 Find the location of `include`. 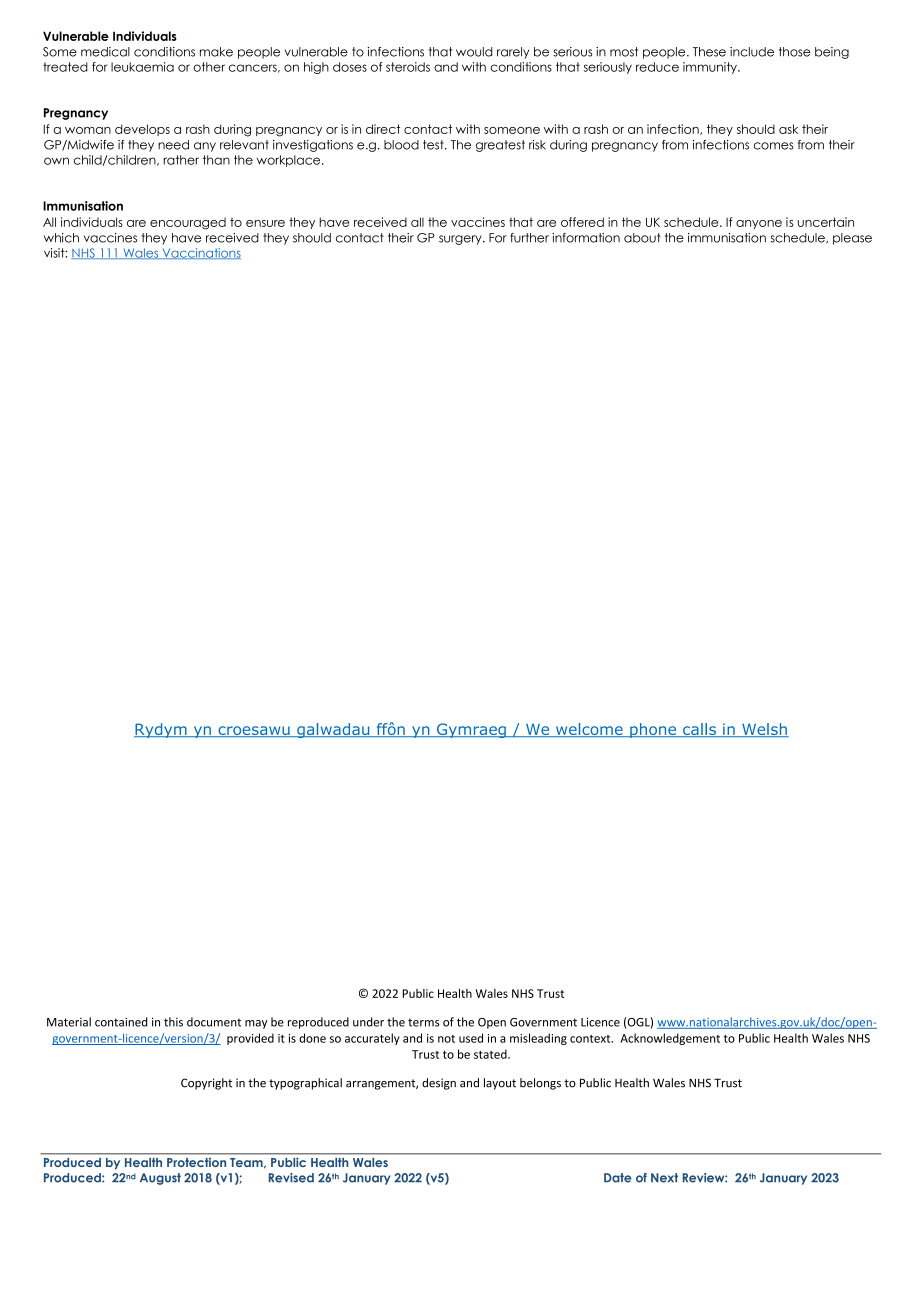

include is located at coordinates (752, 52).
